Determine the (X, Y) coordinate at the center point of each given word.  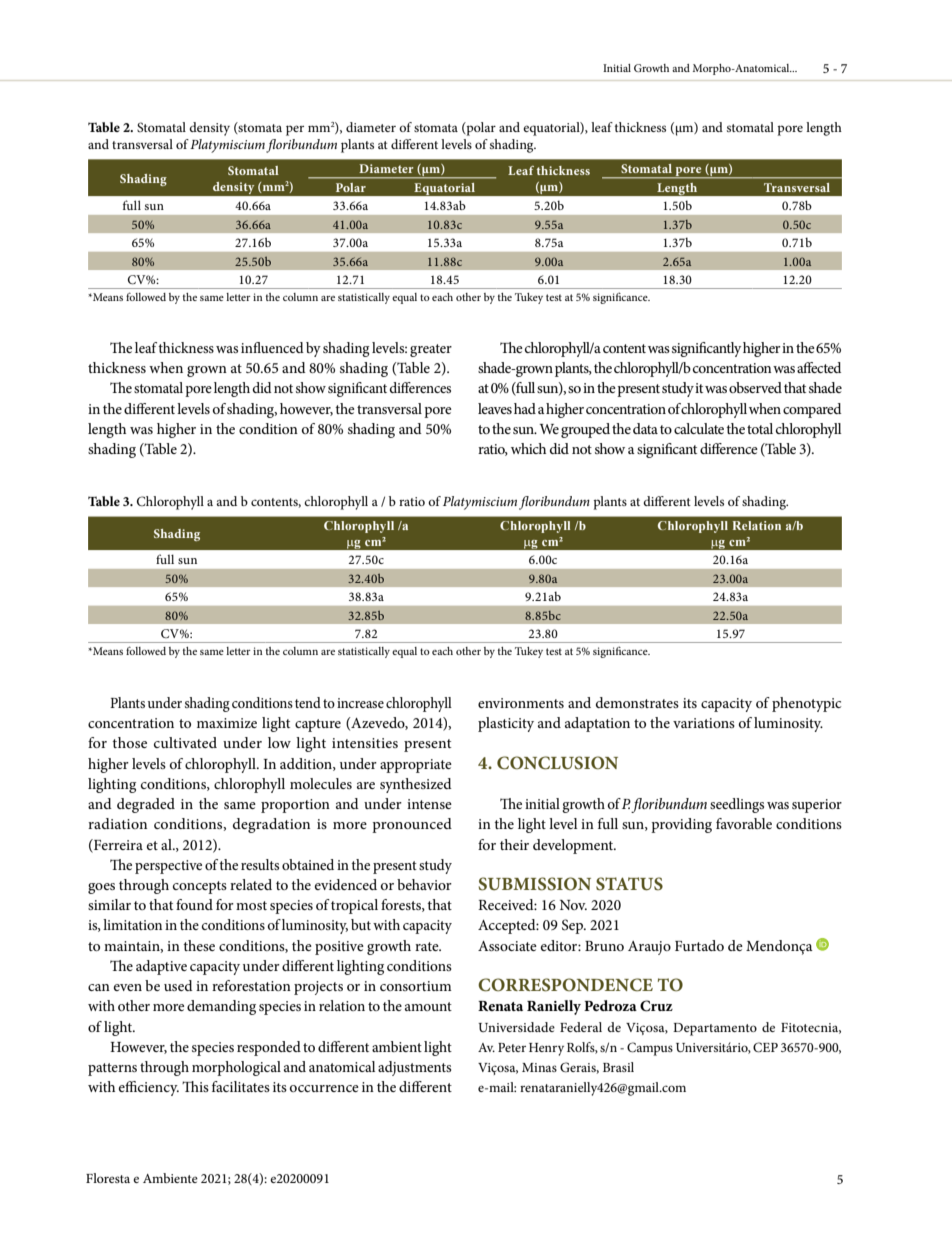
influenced (272, 347)
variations (704, 723)
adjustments (414, 1068)
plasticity (506, 724)
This (195, 1086)
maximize (227, 723)
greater (431, 350)
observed (755, 387)
